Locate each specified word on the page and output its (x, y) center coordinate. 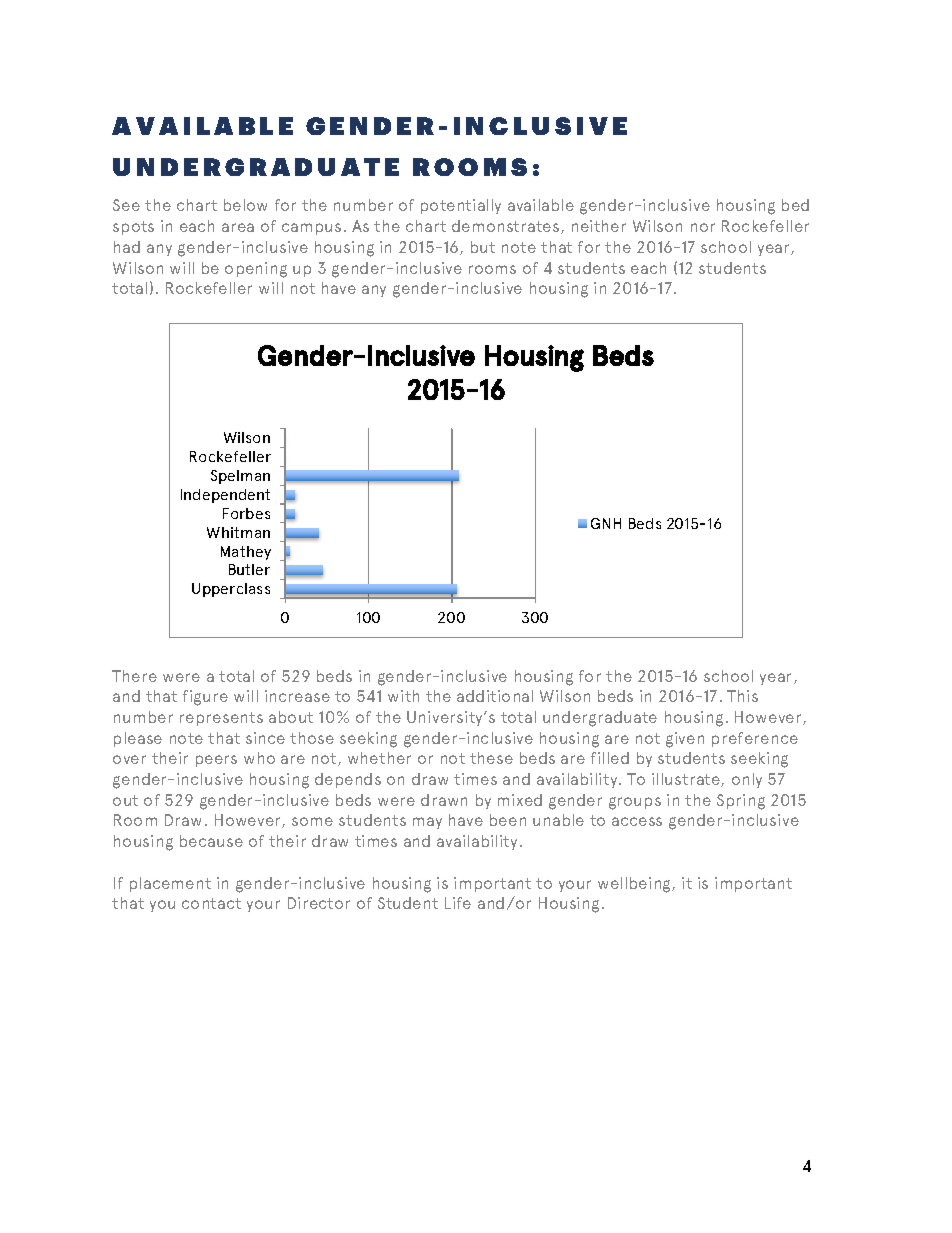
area (238, 227)
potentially (461, 206)
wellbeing (636, 885)
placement (170, 884)
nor (703, 227)
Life (458, 903)
